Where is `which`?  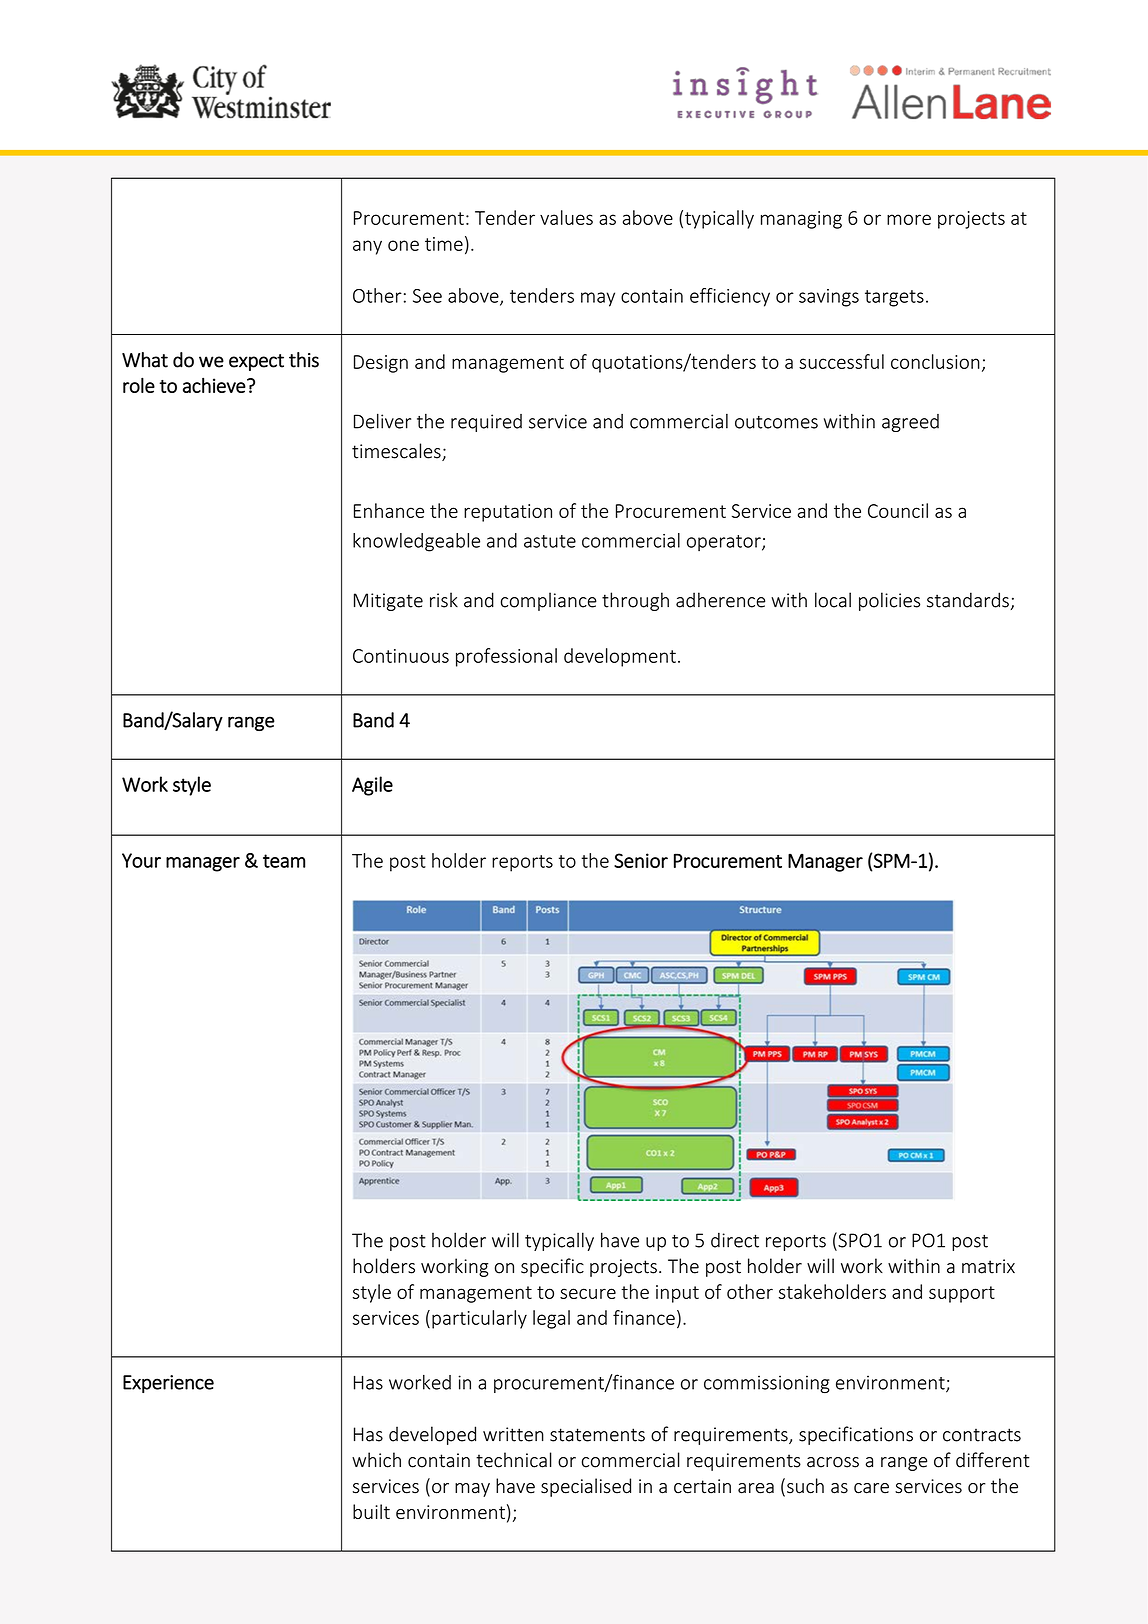
which is located at coordinates (376, 1460).
